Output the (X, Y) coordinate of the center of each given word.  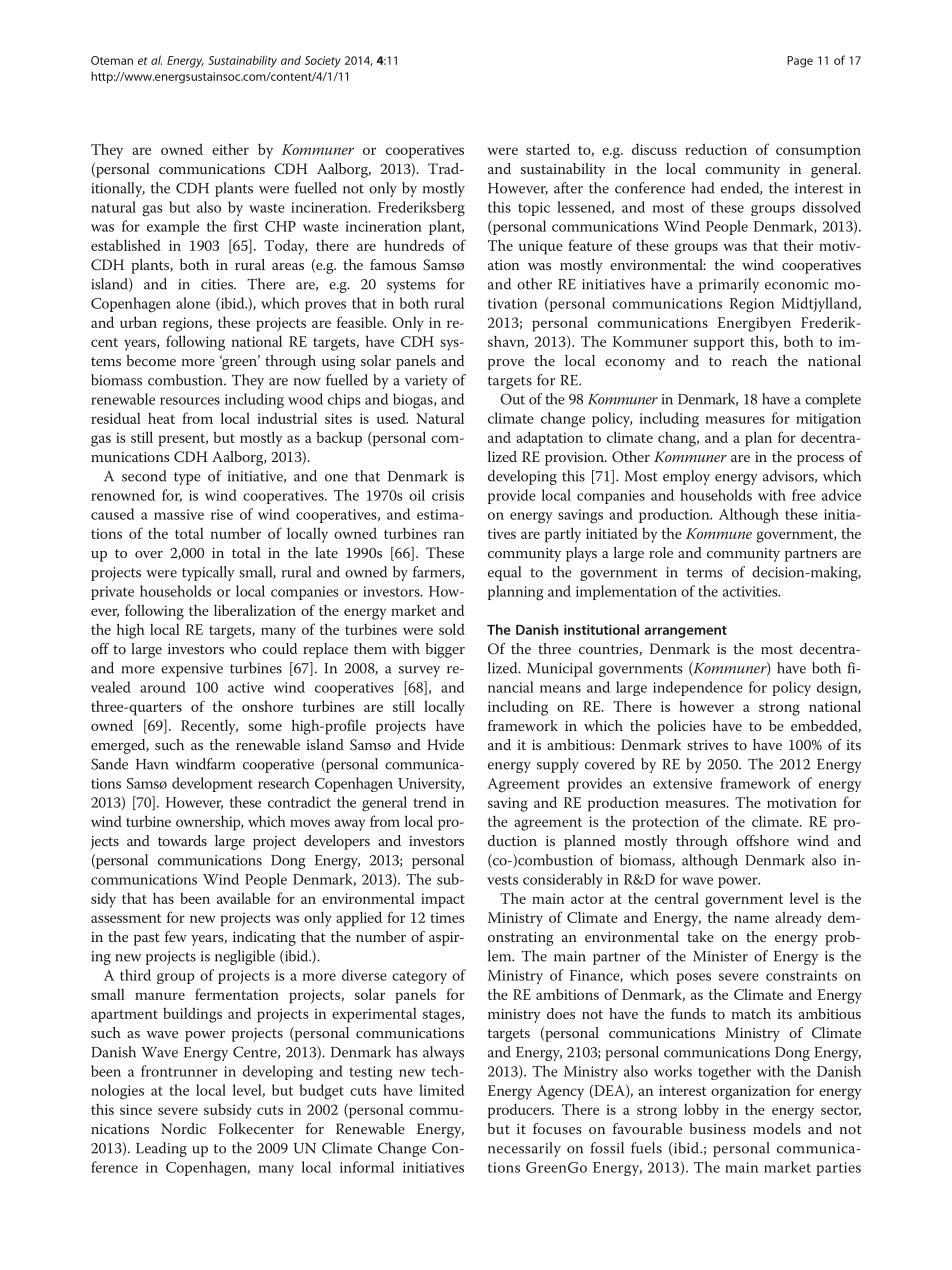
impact (443, 900)
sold (452, 629)
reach (749, 360)
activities (751, 591)
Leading (161, 1149)
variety (426, 382)
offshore (762, 840)
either (230, 149)
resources (190, 401)
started (548, 149)
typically (208, 573)
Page (800, 62)
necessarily (524, 1149)
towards (182, 840)
